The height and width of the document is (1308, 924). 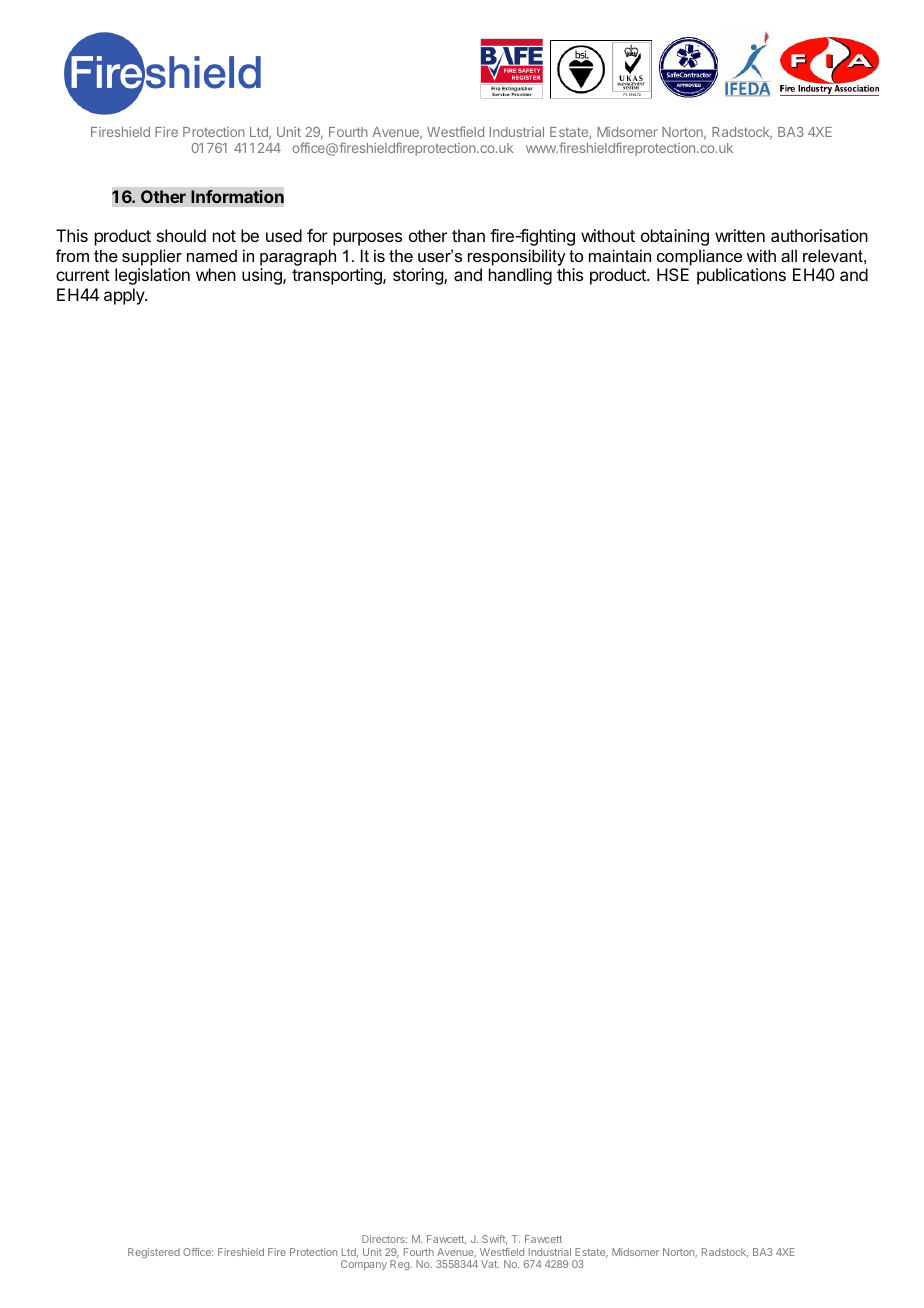 I want to click on Vat, so click(x=490, y=1264).
